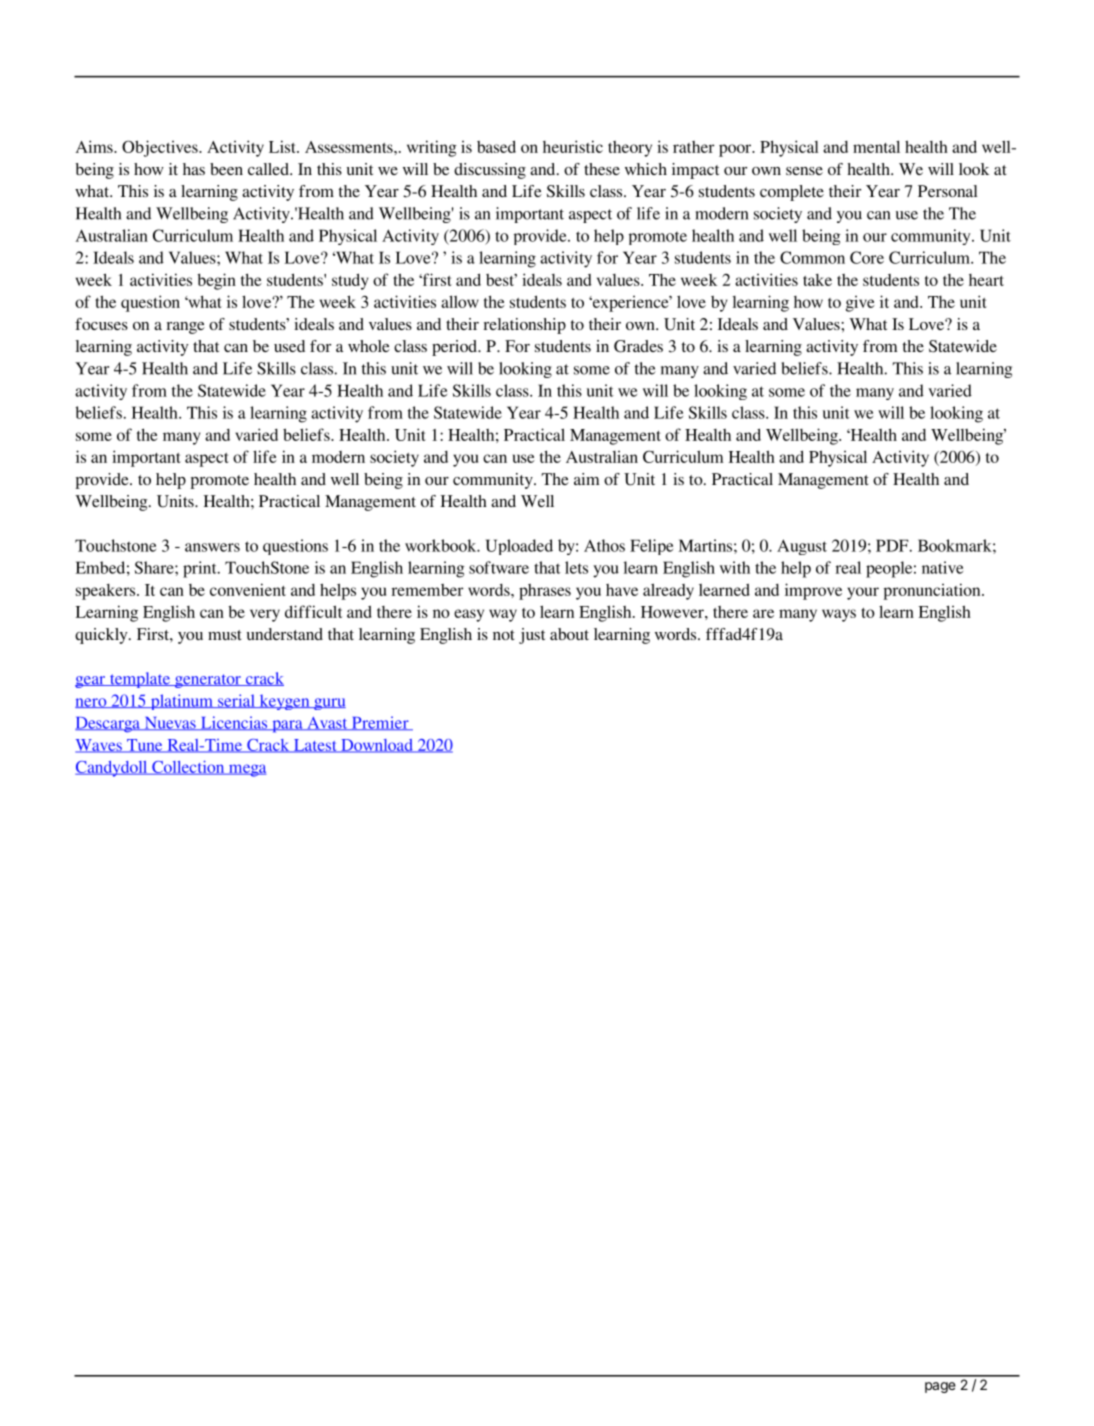 The height and width of the screenshot is (1426, 1094). Describe the element at coordinates (315, 746) in the screenshot. I see `Latest` at that location.
